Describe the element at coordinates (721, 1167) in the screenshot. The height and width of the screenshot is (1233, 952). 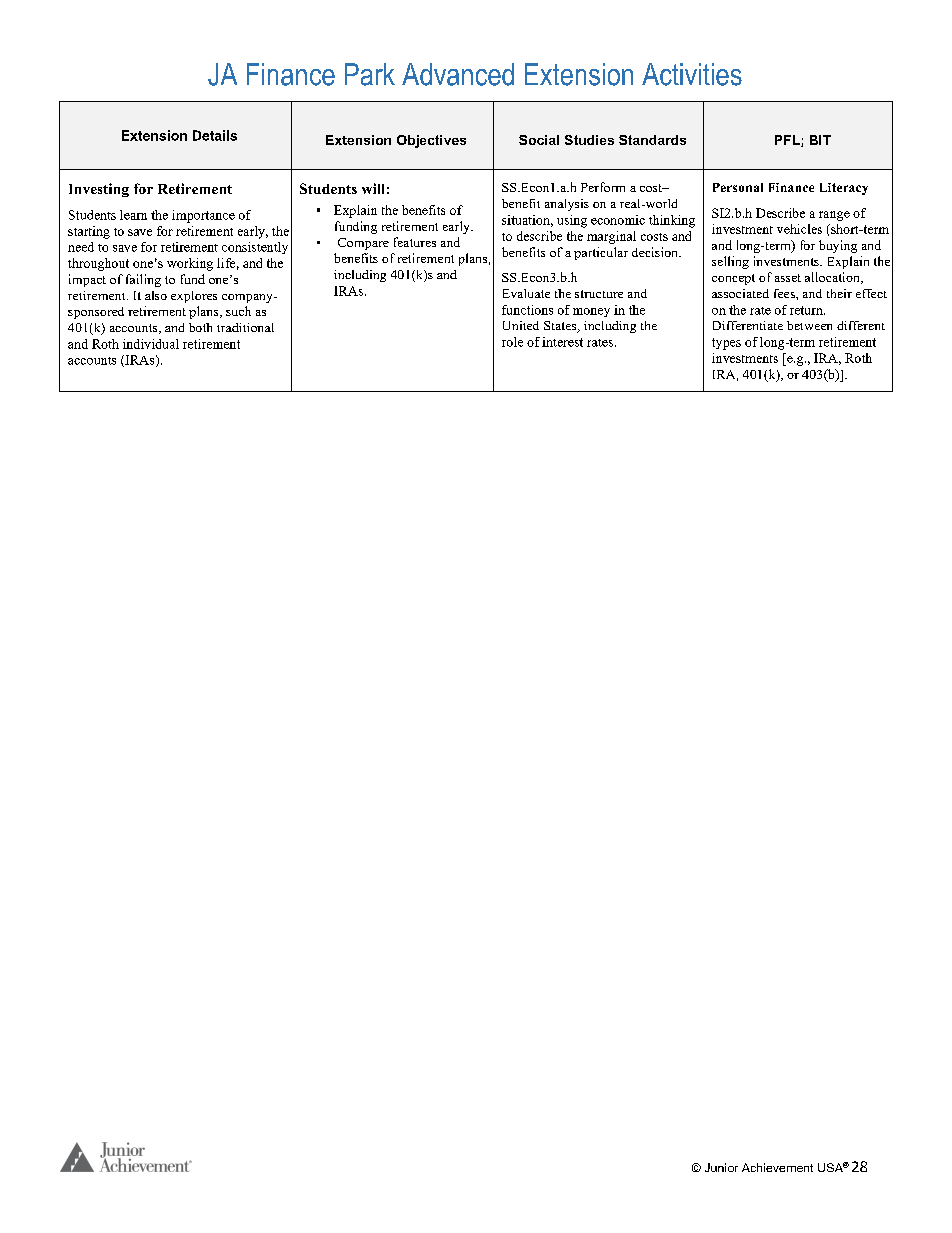
I see `Junior` at that location.
